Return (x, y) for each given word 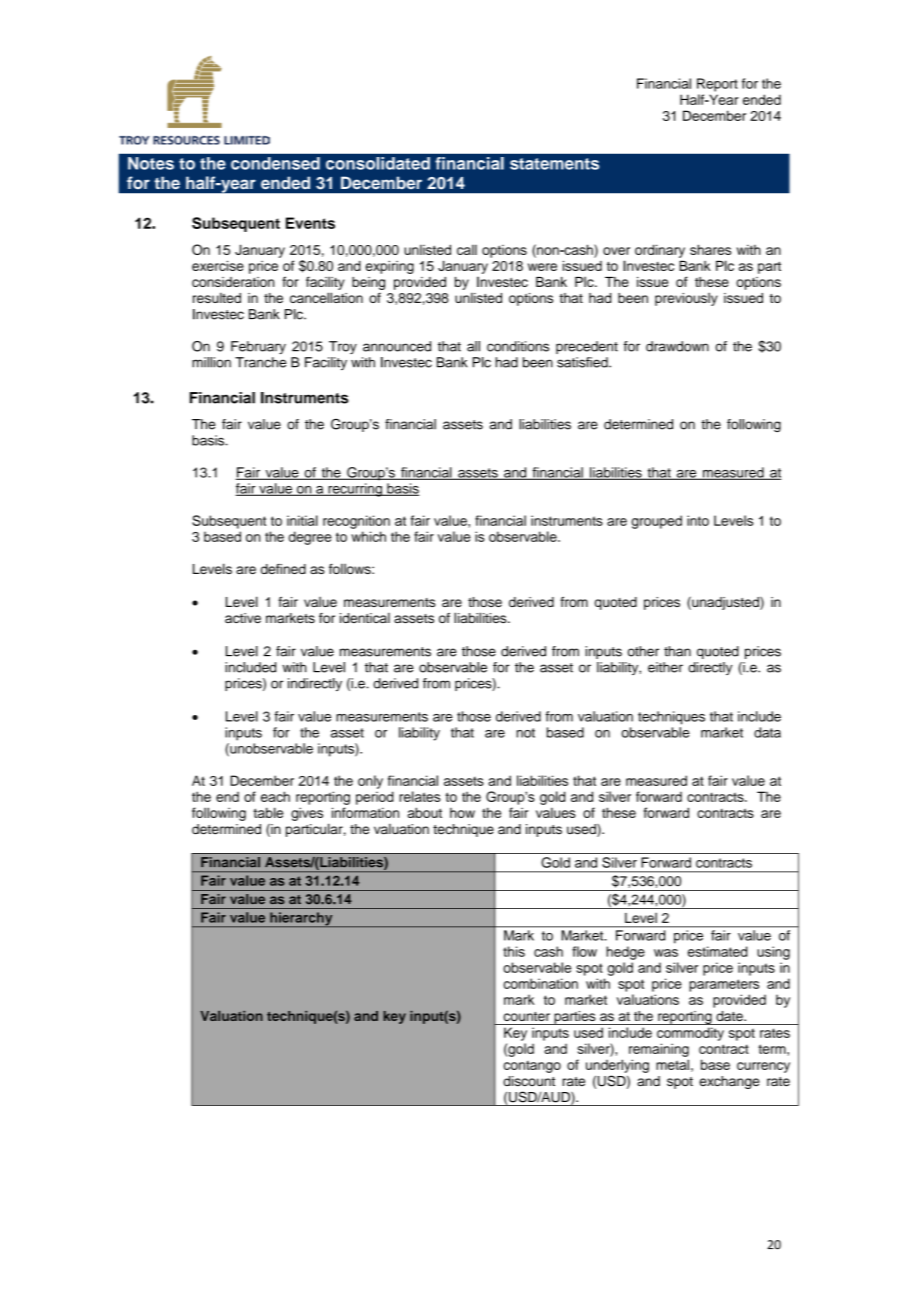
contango (532, 1067)
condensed (275, 163)
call (467, 250)
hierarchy (301, 919)
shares (710, 249)
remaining (659, 1050)
